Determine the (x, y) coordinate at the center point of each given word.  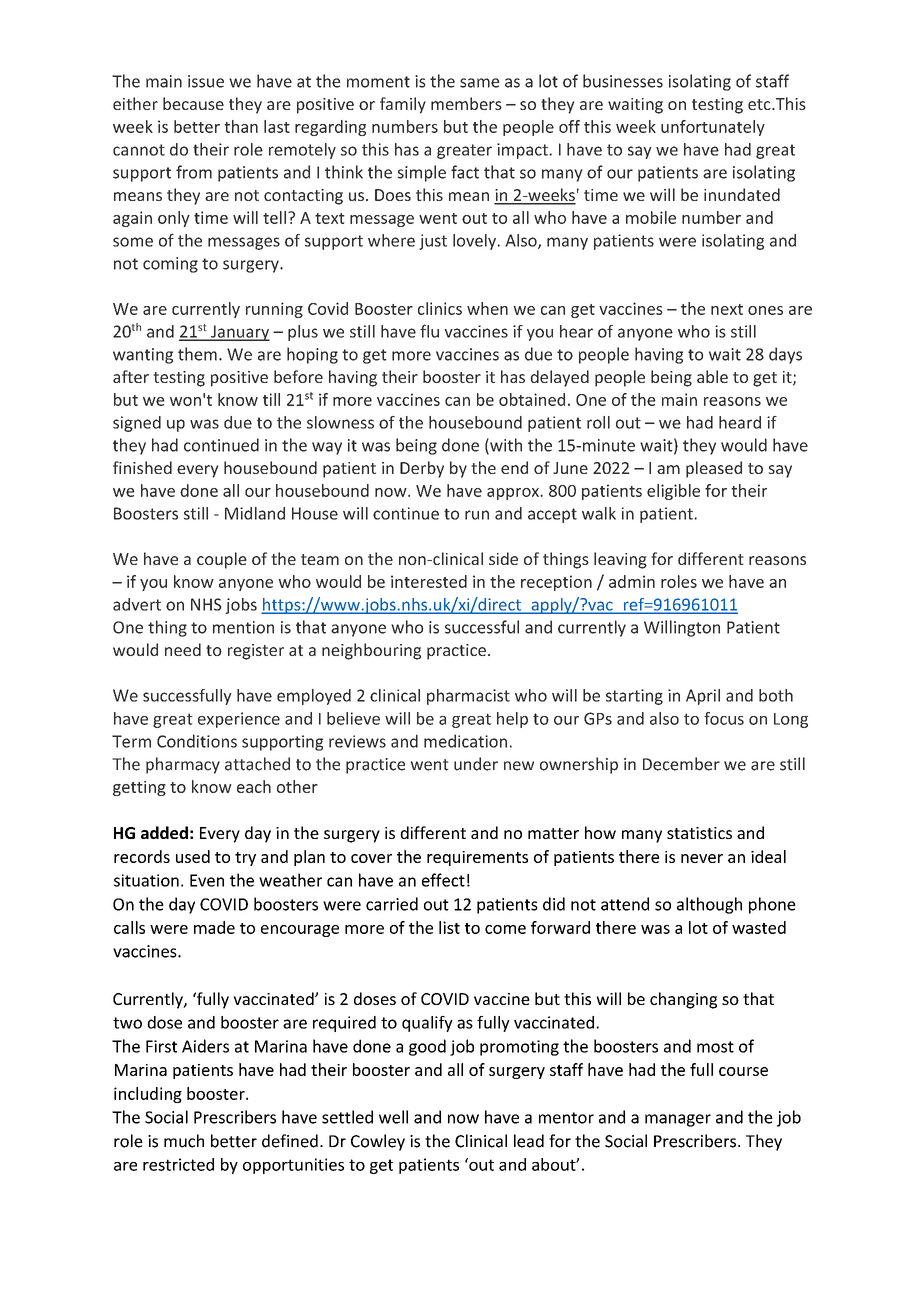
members (466, 103)
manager (678, 1120)
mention (243, 627)
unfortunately (713, 128)
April (703, 697)
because (193, 103)
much (184, 1141)
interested (429, 581)
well (393, 1117)
